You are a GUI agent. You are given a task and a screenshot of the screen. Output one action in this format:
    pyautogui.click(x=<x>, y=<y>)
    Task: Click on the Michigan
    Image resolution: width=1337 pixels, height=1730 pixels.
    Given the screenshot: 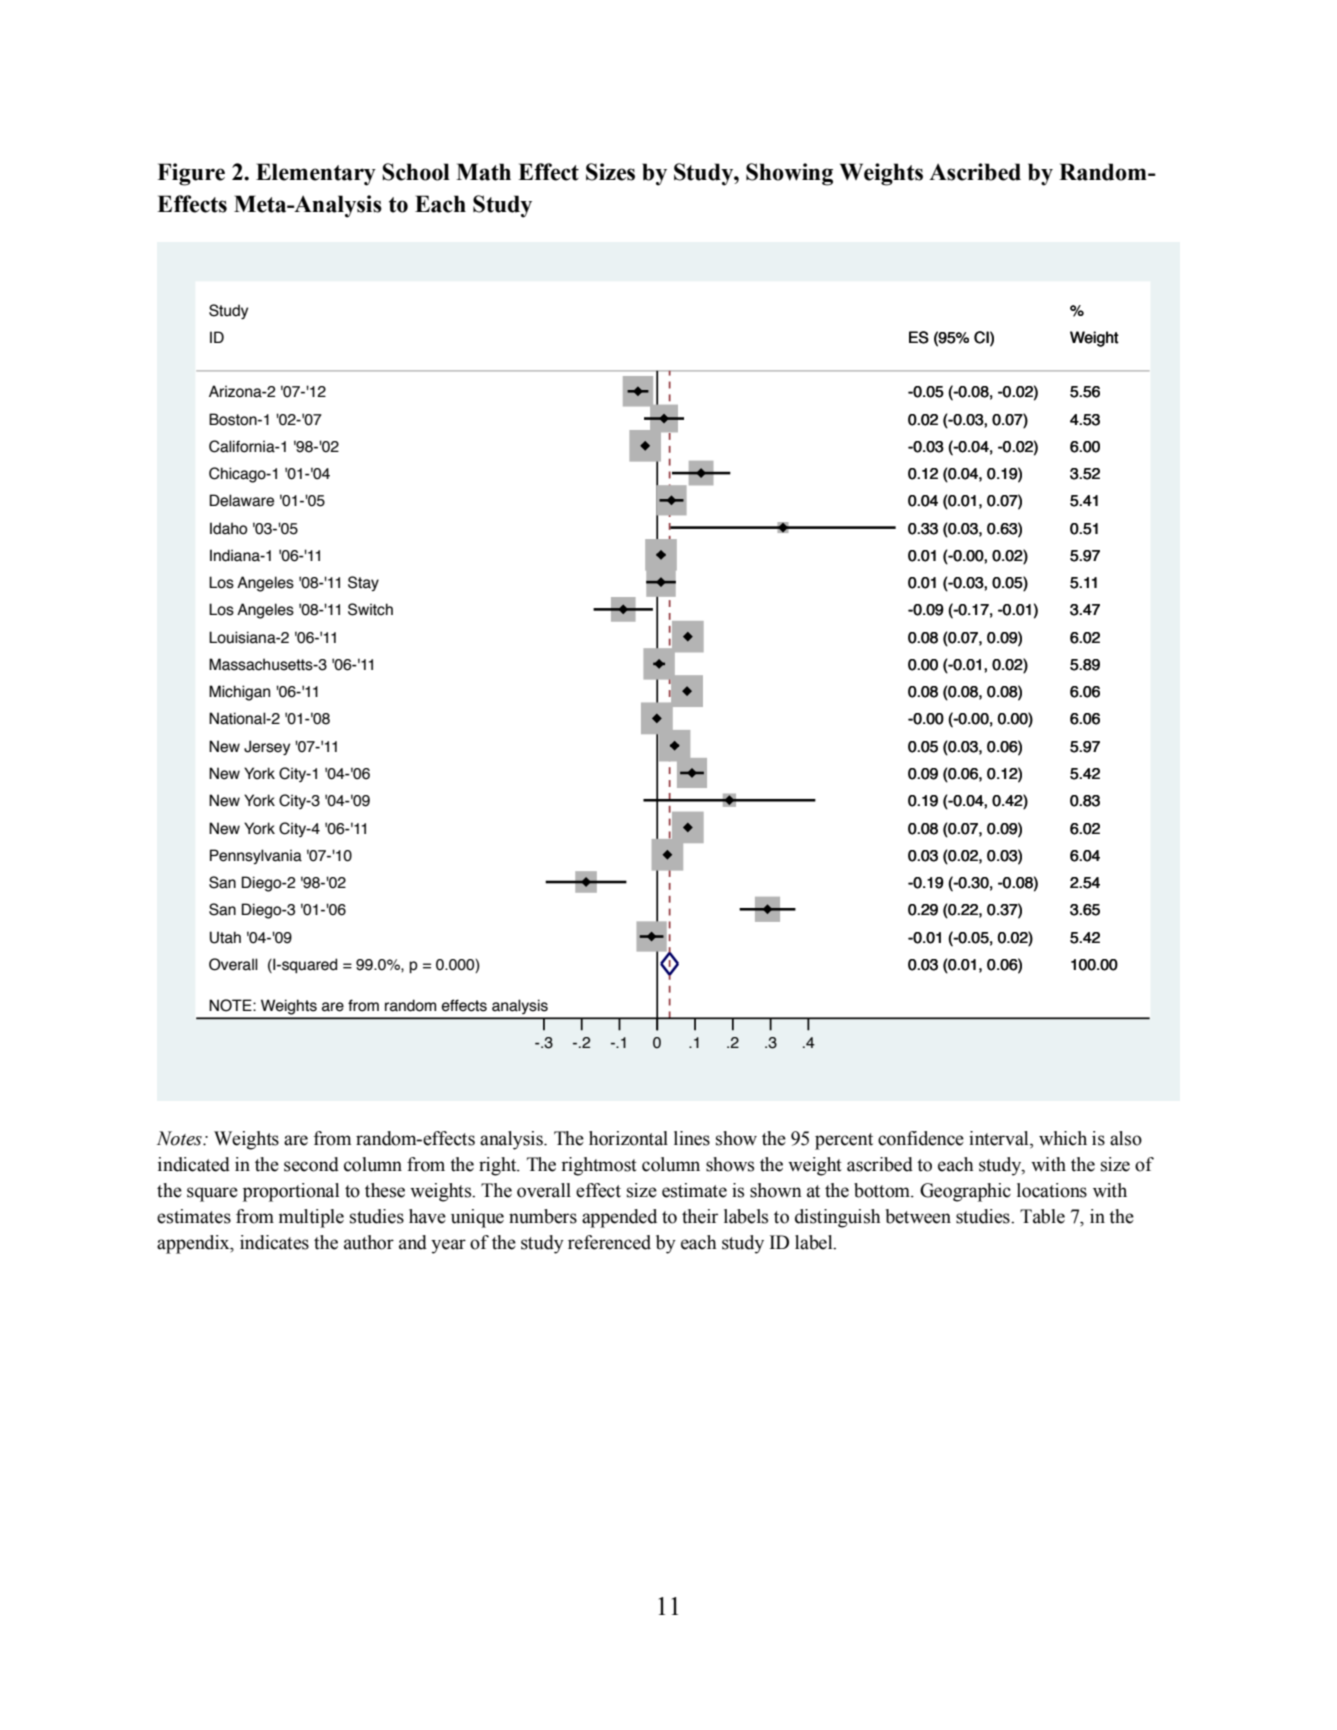 What is the action you would take?
    pyautogui.click(x=239, y=693)
